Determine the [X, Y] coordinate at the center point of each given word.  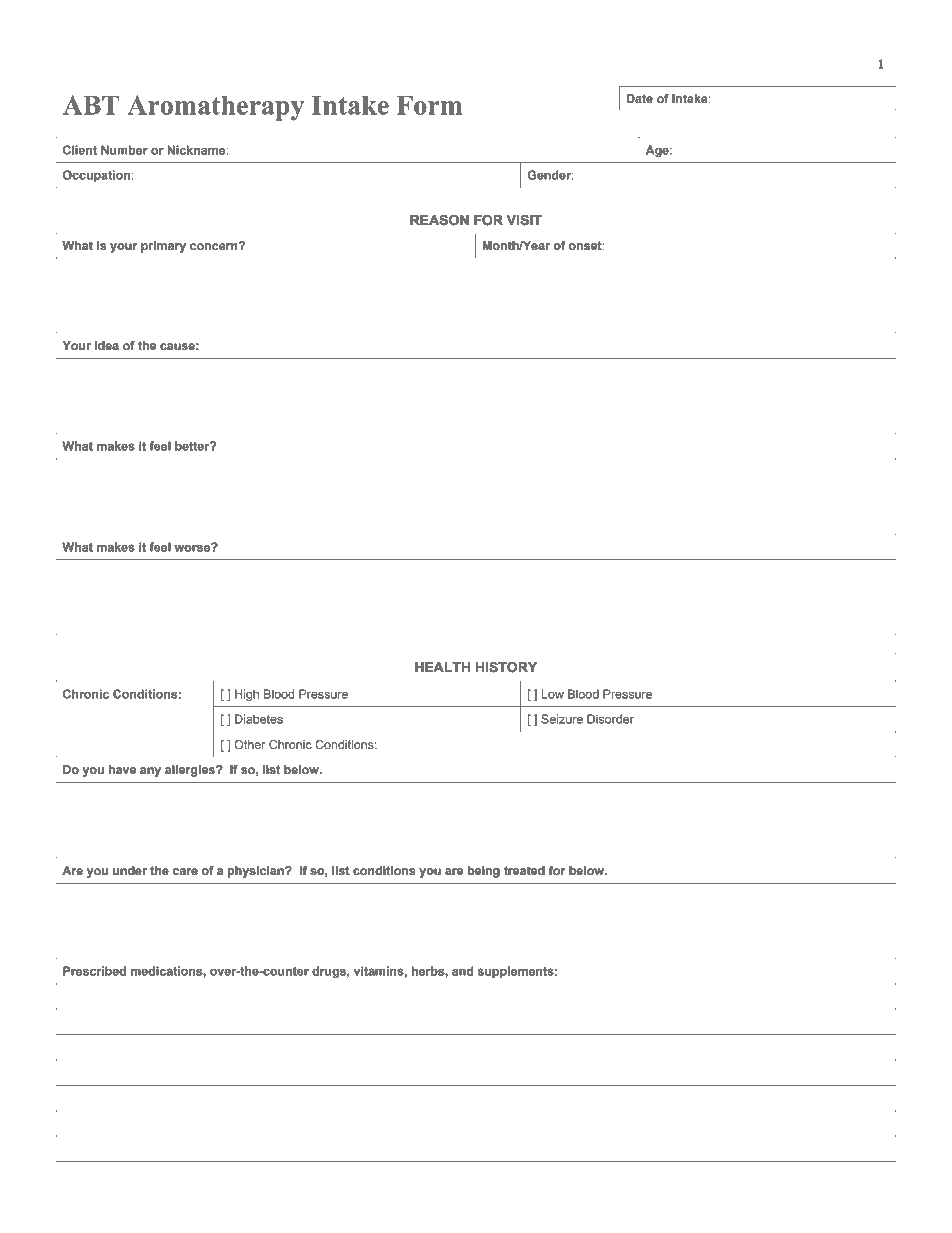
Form [429, 105]
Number [124, 150]
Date [640, 99]
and [462, 971]
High [247, 695]
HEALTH [442, 667]
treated [524, 870]
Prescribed [94, 971]
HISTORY [506, 667]
